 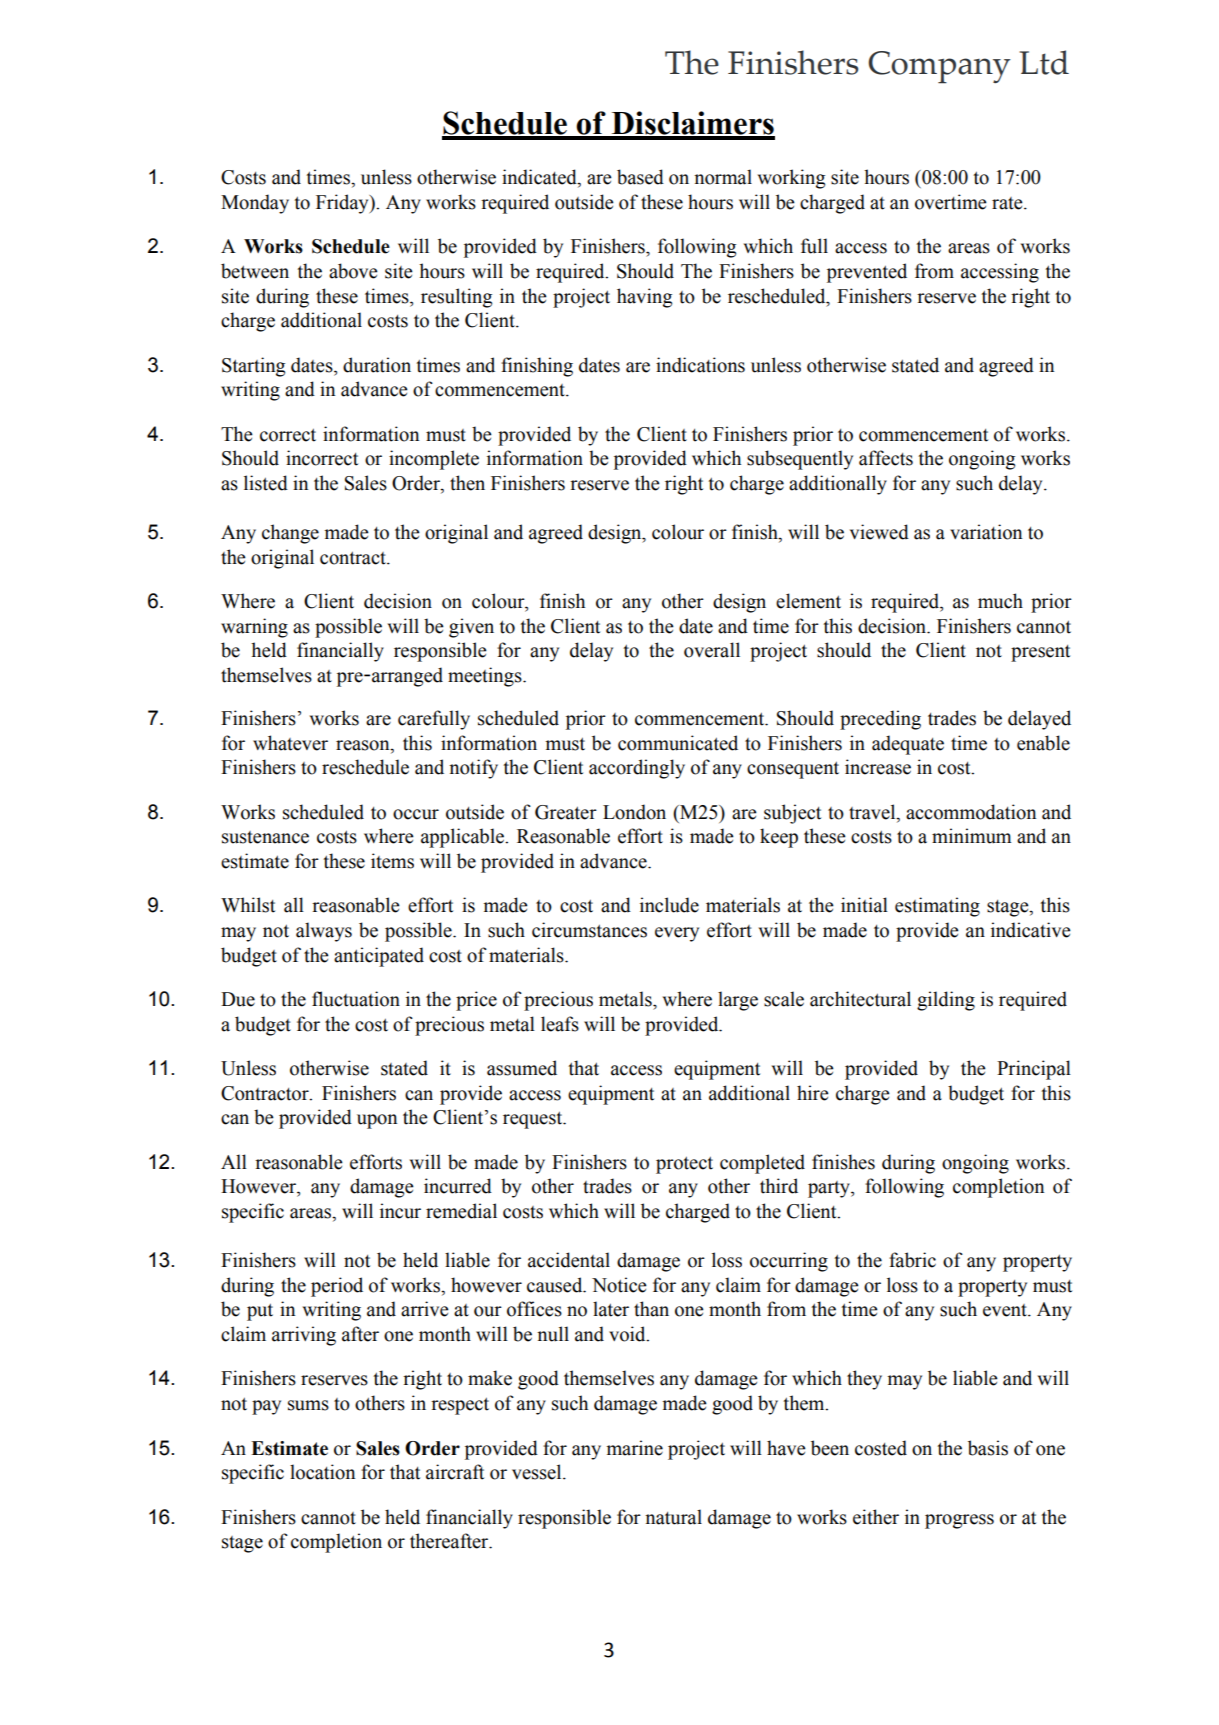 I want to click on marine, so click(x=634, y=1448).
